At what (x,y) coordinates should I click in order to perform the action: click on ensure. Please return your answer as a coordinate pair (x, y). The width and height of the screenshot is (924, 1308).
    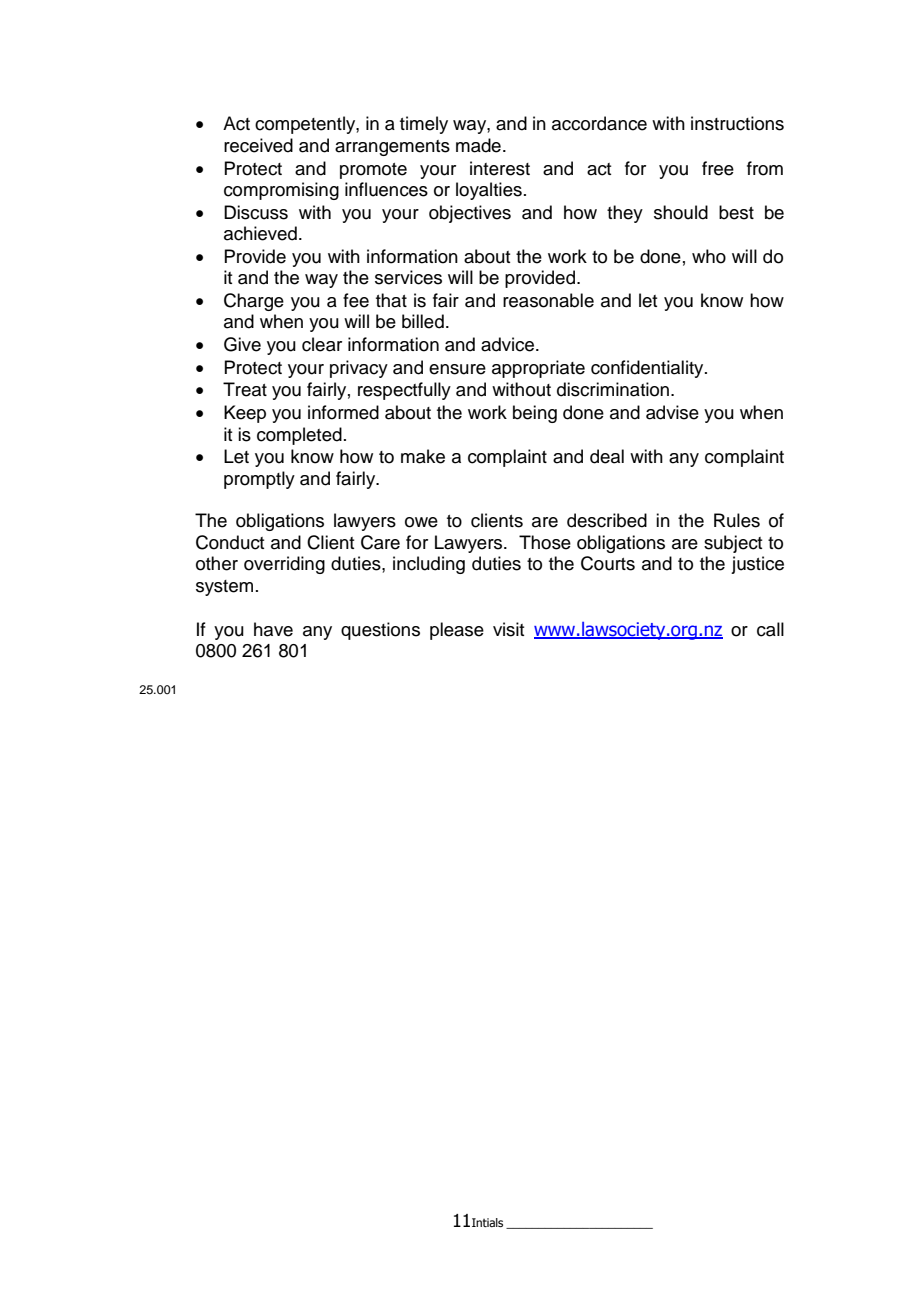
    Looking at the image, I should click on (457, 369).
